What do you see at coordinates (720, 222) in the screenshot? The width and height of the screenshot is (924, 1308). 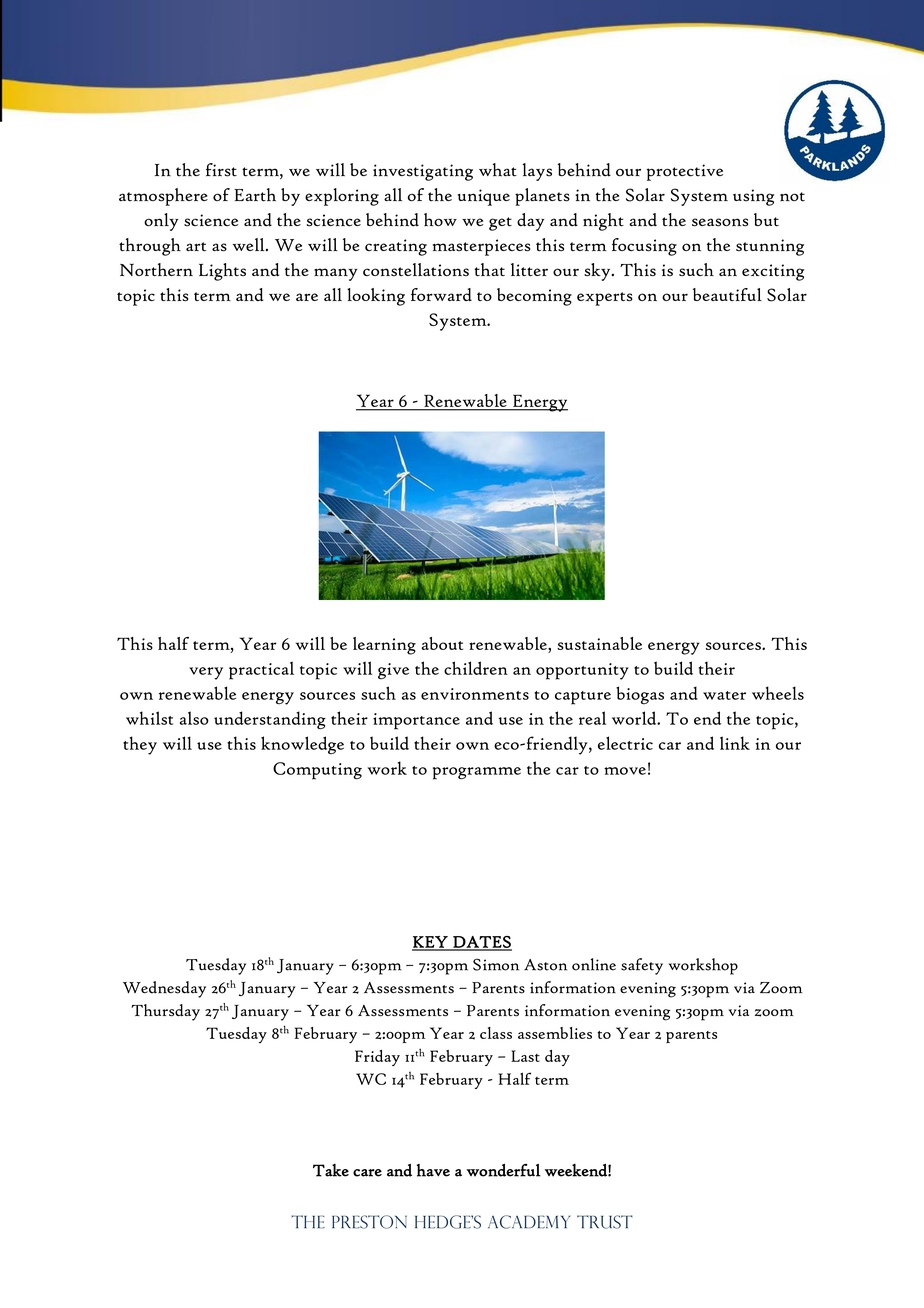 I see `seasons` at bounding box center [720, 222].
